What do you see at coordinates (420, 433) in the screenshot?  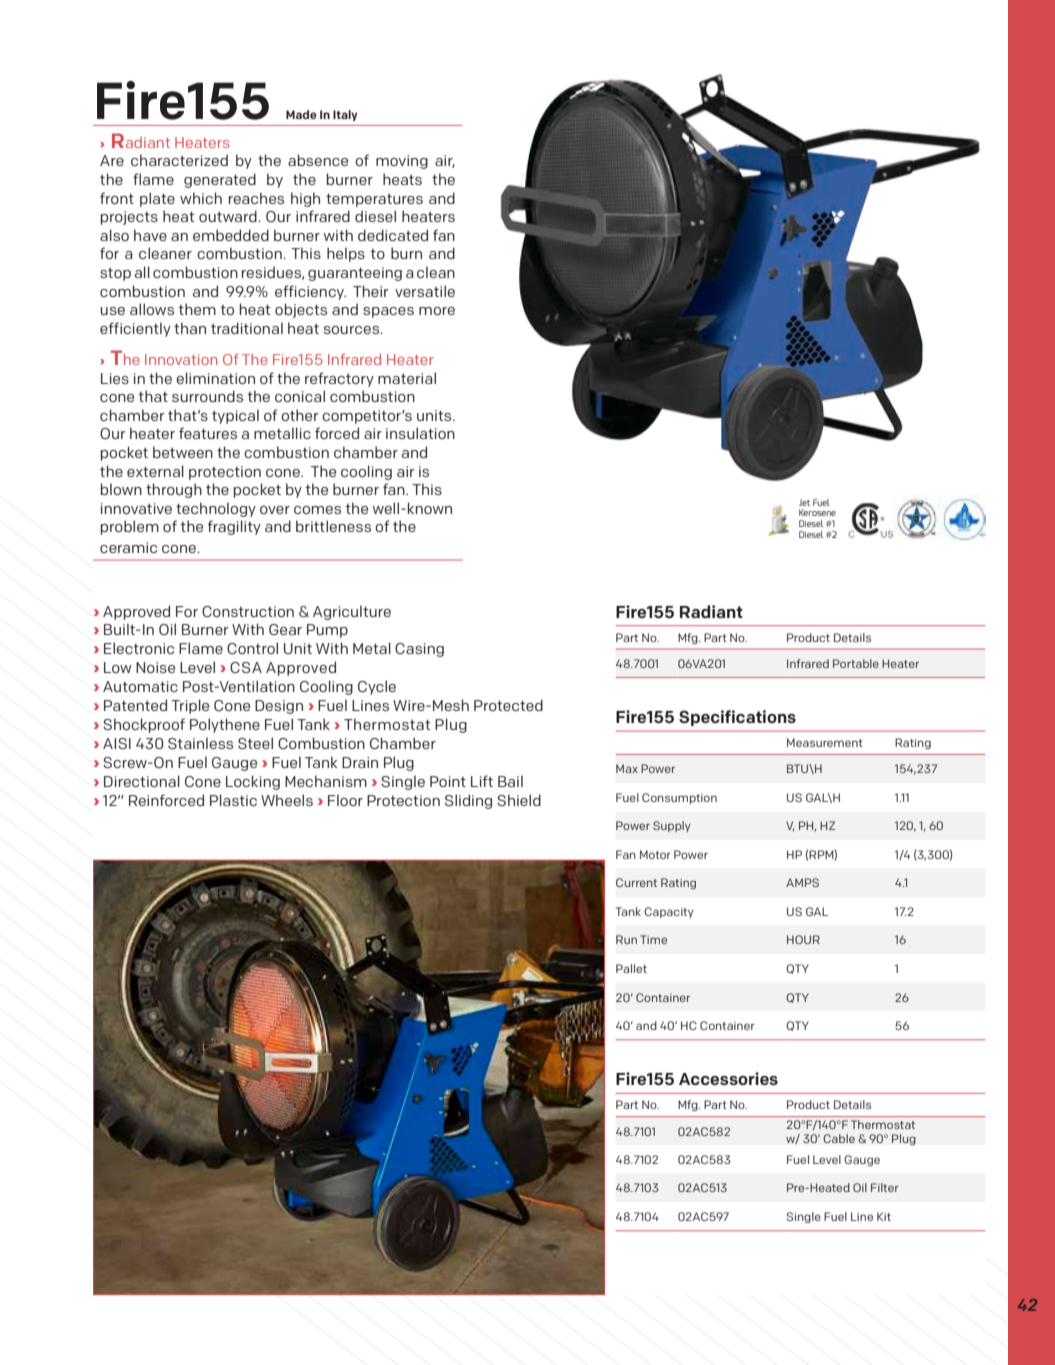 I see `insulation` at bounding box center [420, 433].
